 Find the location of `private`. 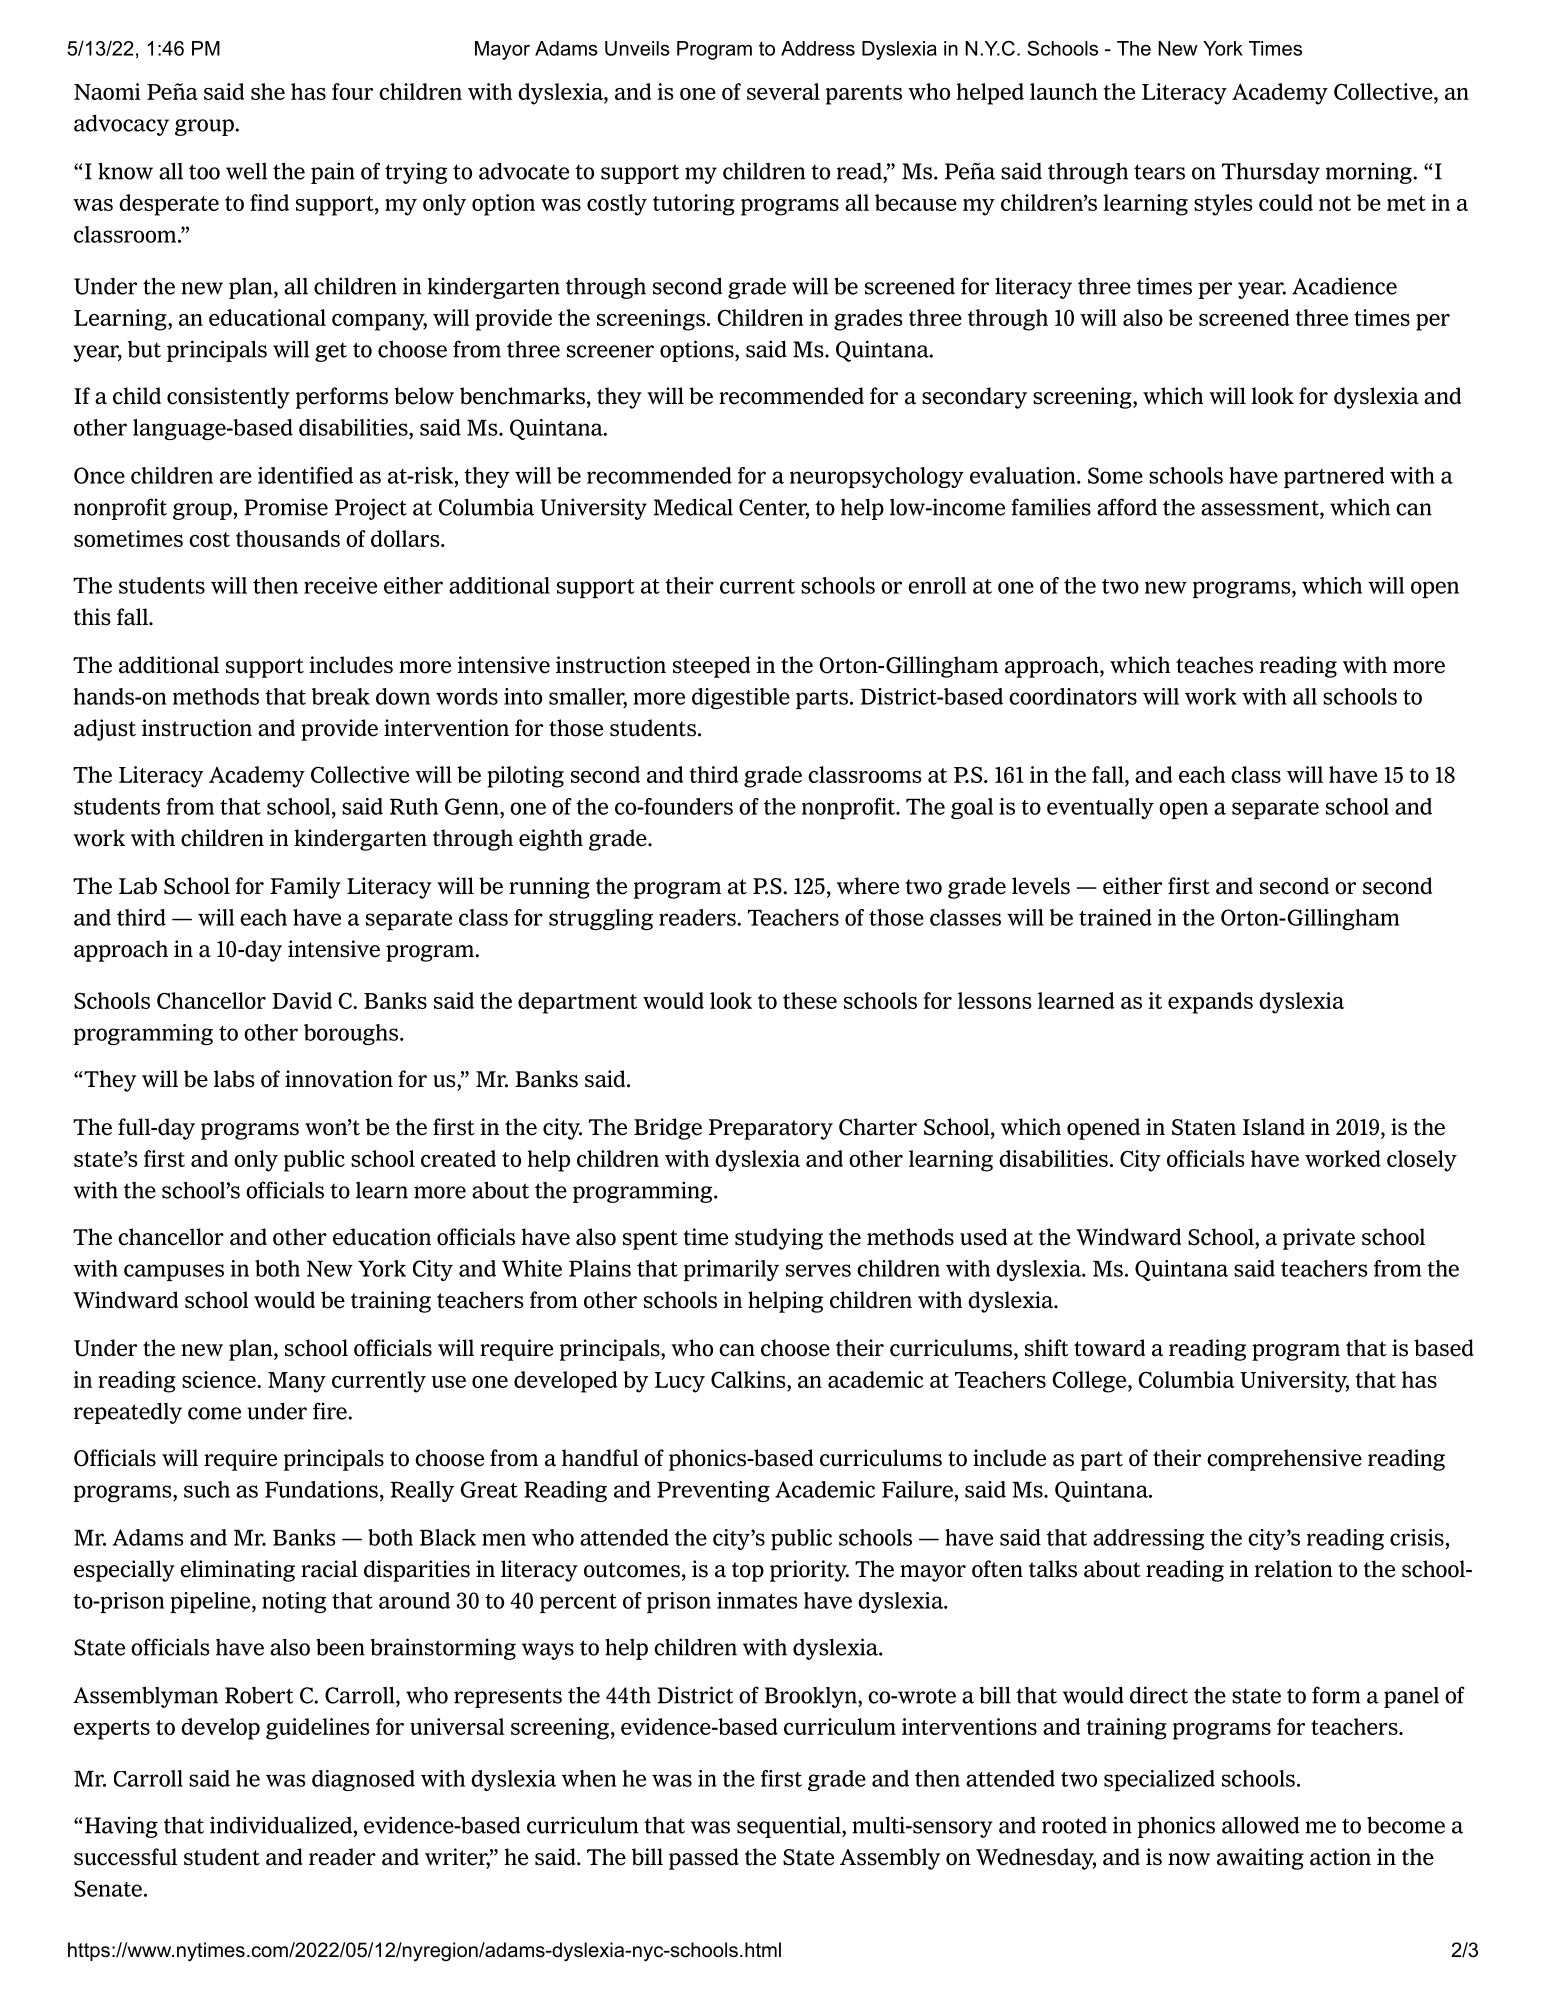

private is located at coordinates (1319, 1239).
